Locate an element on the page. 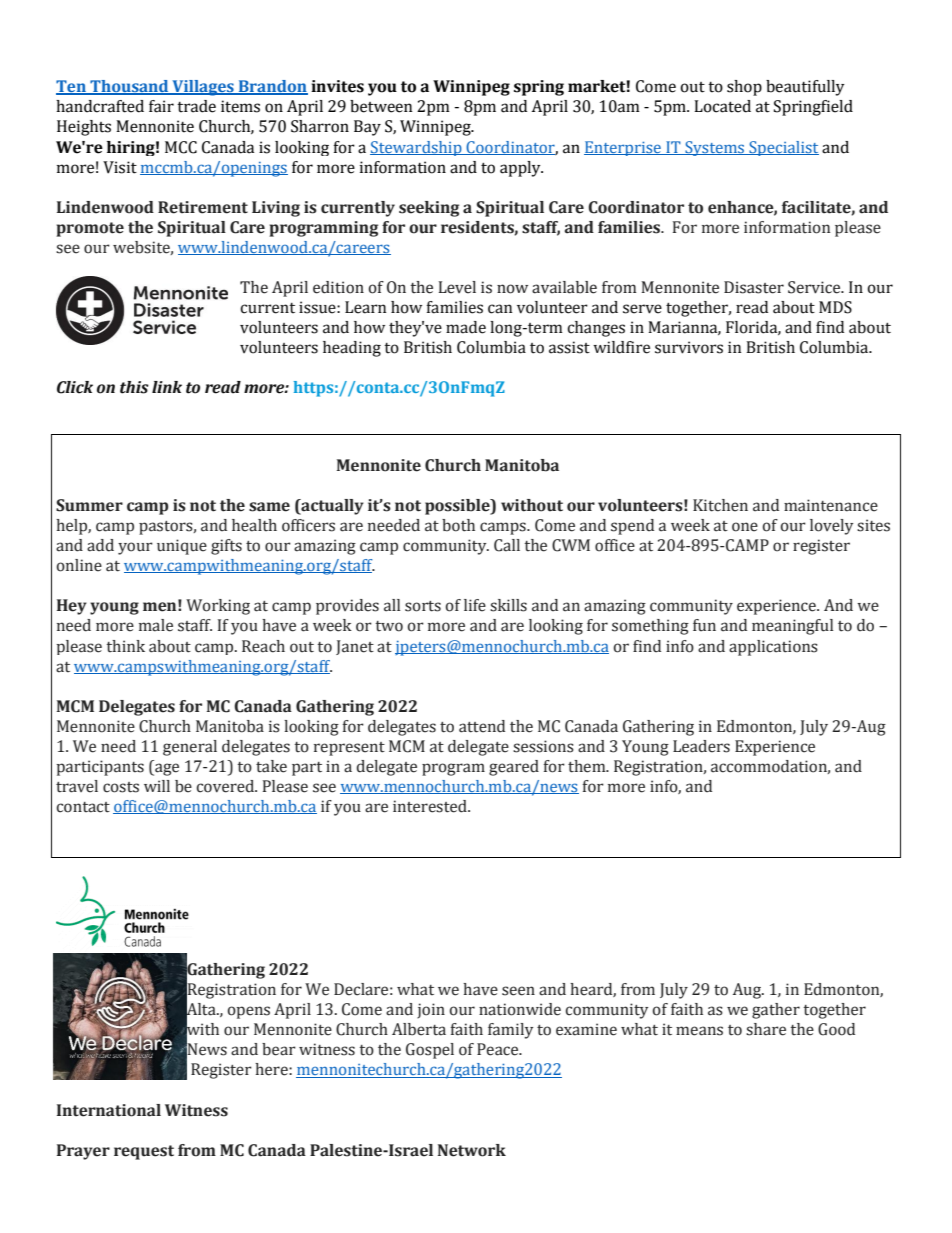  request is located at coordinates (144, 1152).
